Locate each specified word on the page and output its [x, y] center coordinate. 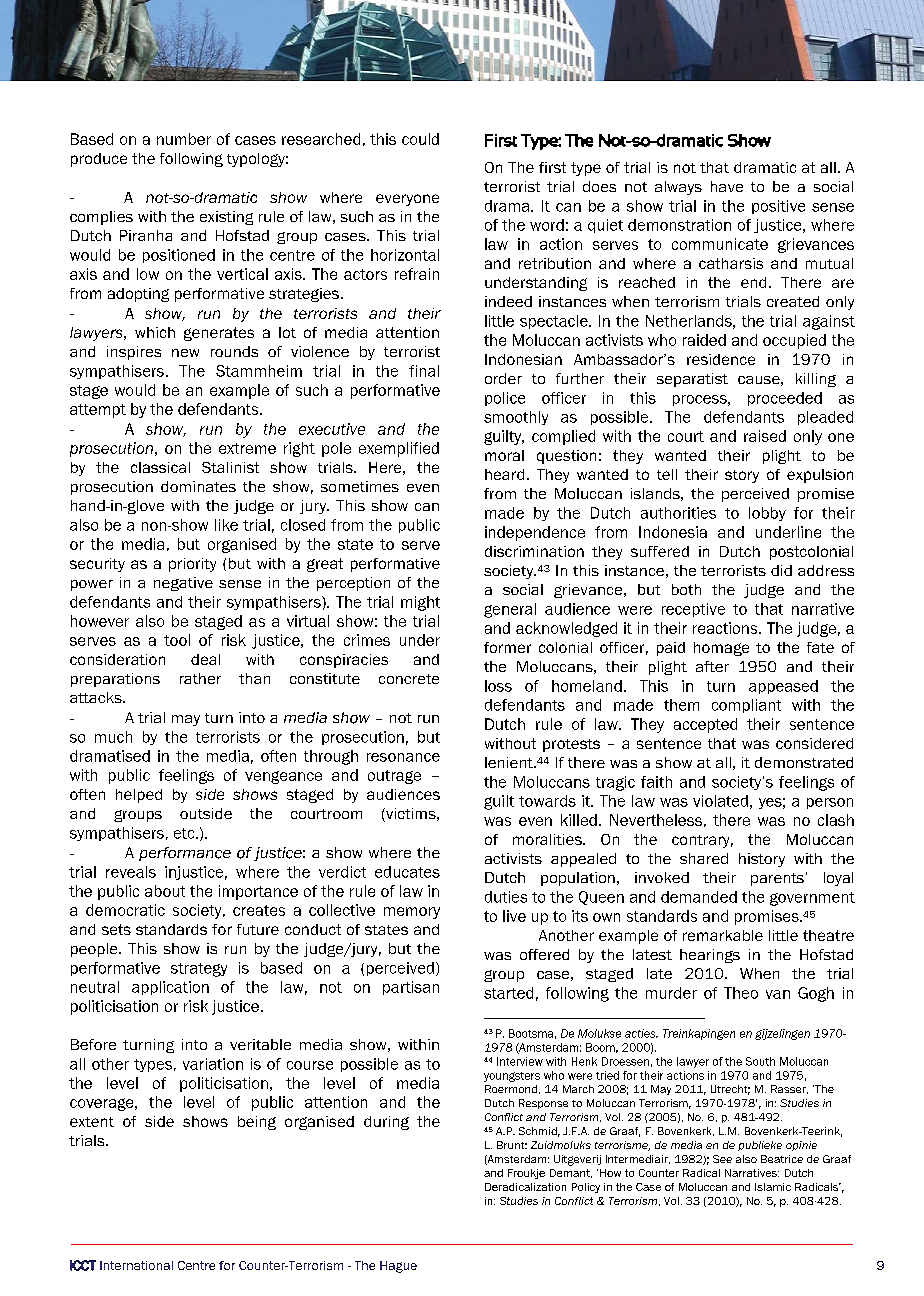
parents [777, 879]
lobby [767, 514]
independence [535, 533]
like [226, 525]
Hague [398, 1267]
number [184, 139]
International [136, 1265]
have [727, 186]
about [165, 891]
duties [506, 897]
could [420, 139]
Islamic [773, 1187]
